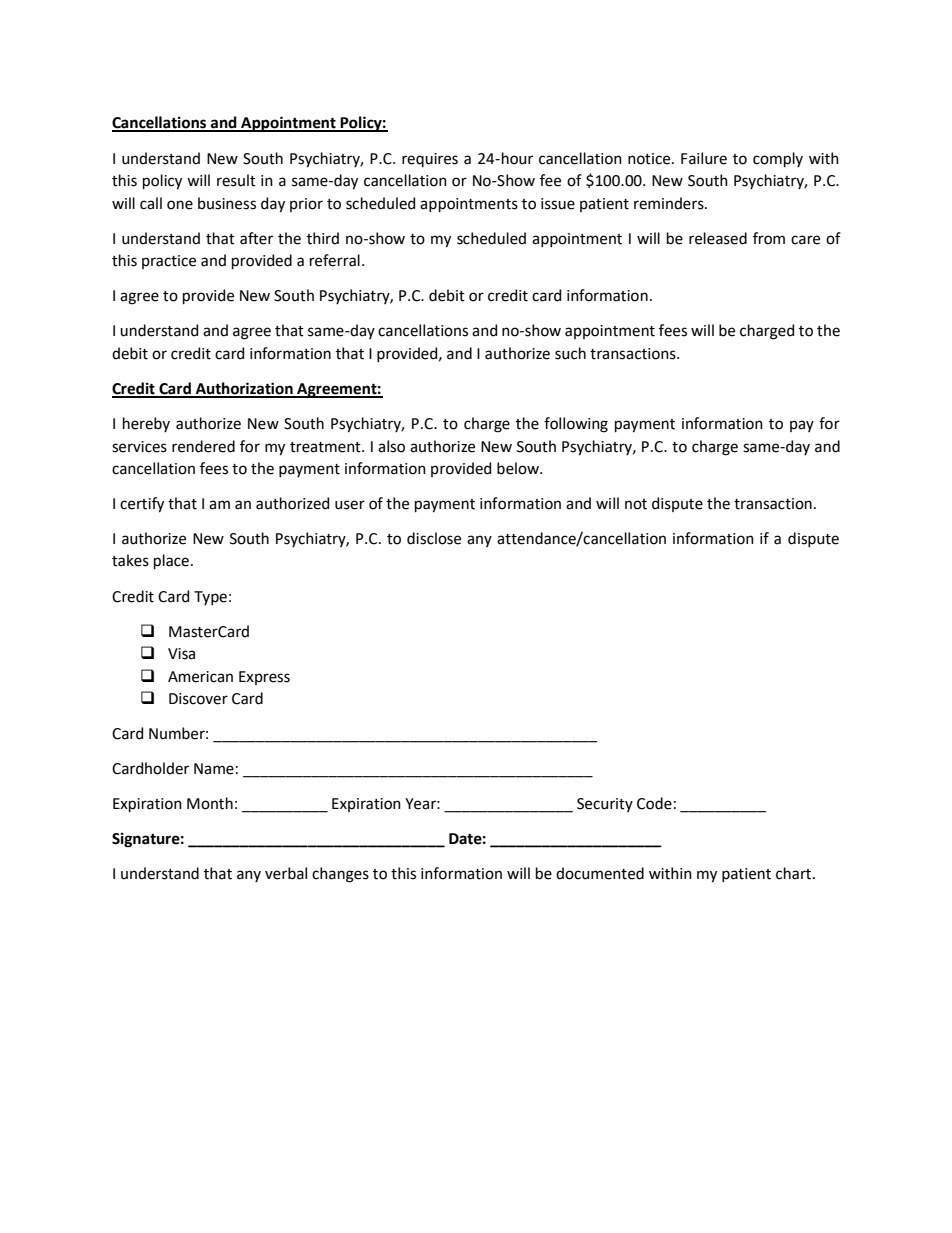 Image resolution: width=952 pixels, height=1233 pixels. Describe the element at coordinates (236, 180) in the screenshot. I see `result` at that location.
